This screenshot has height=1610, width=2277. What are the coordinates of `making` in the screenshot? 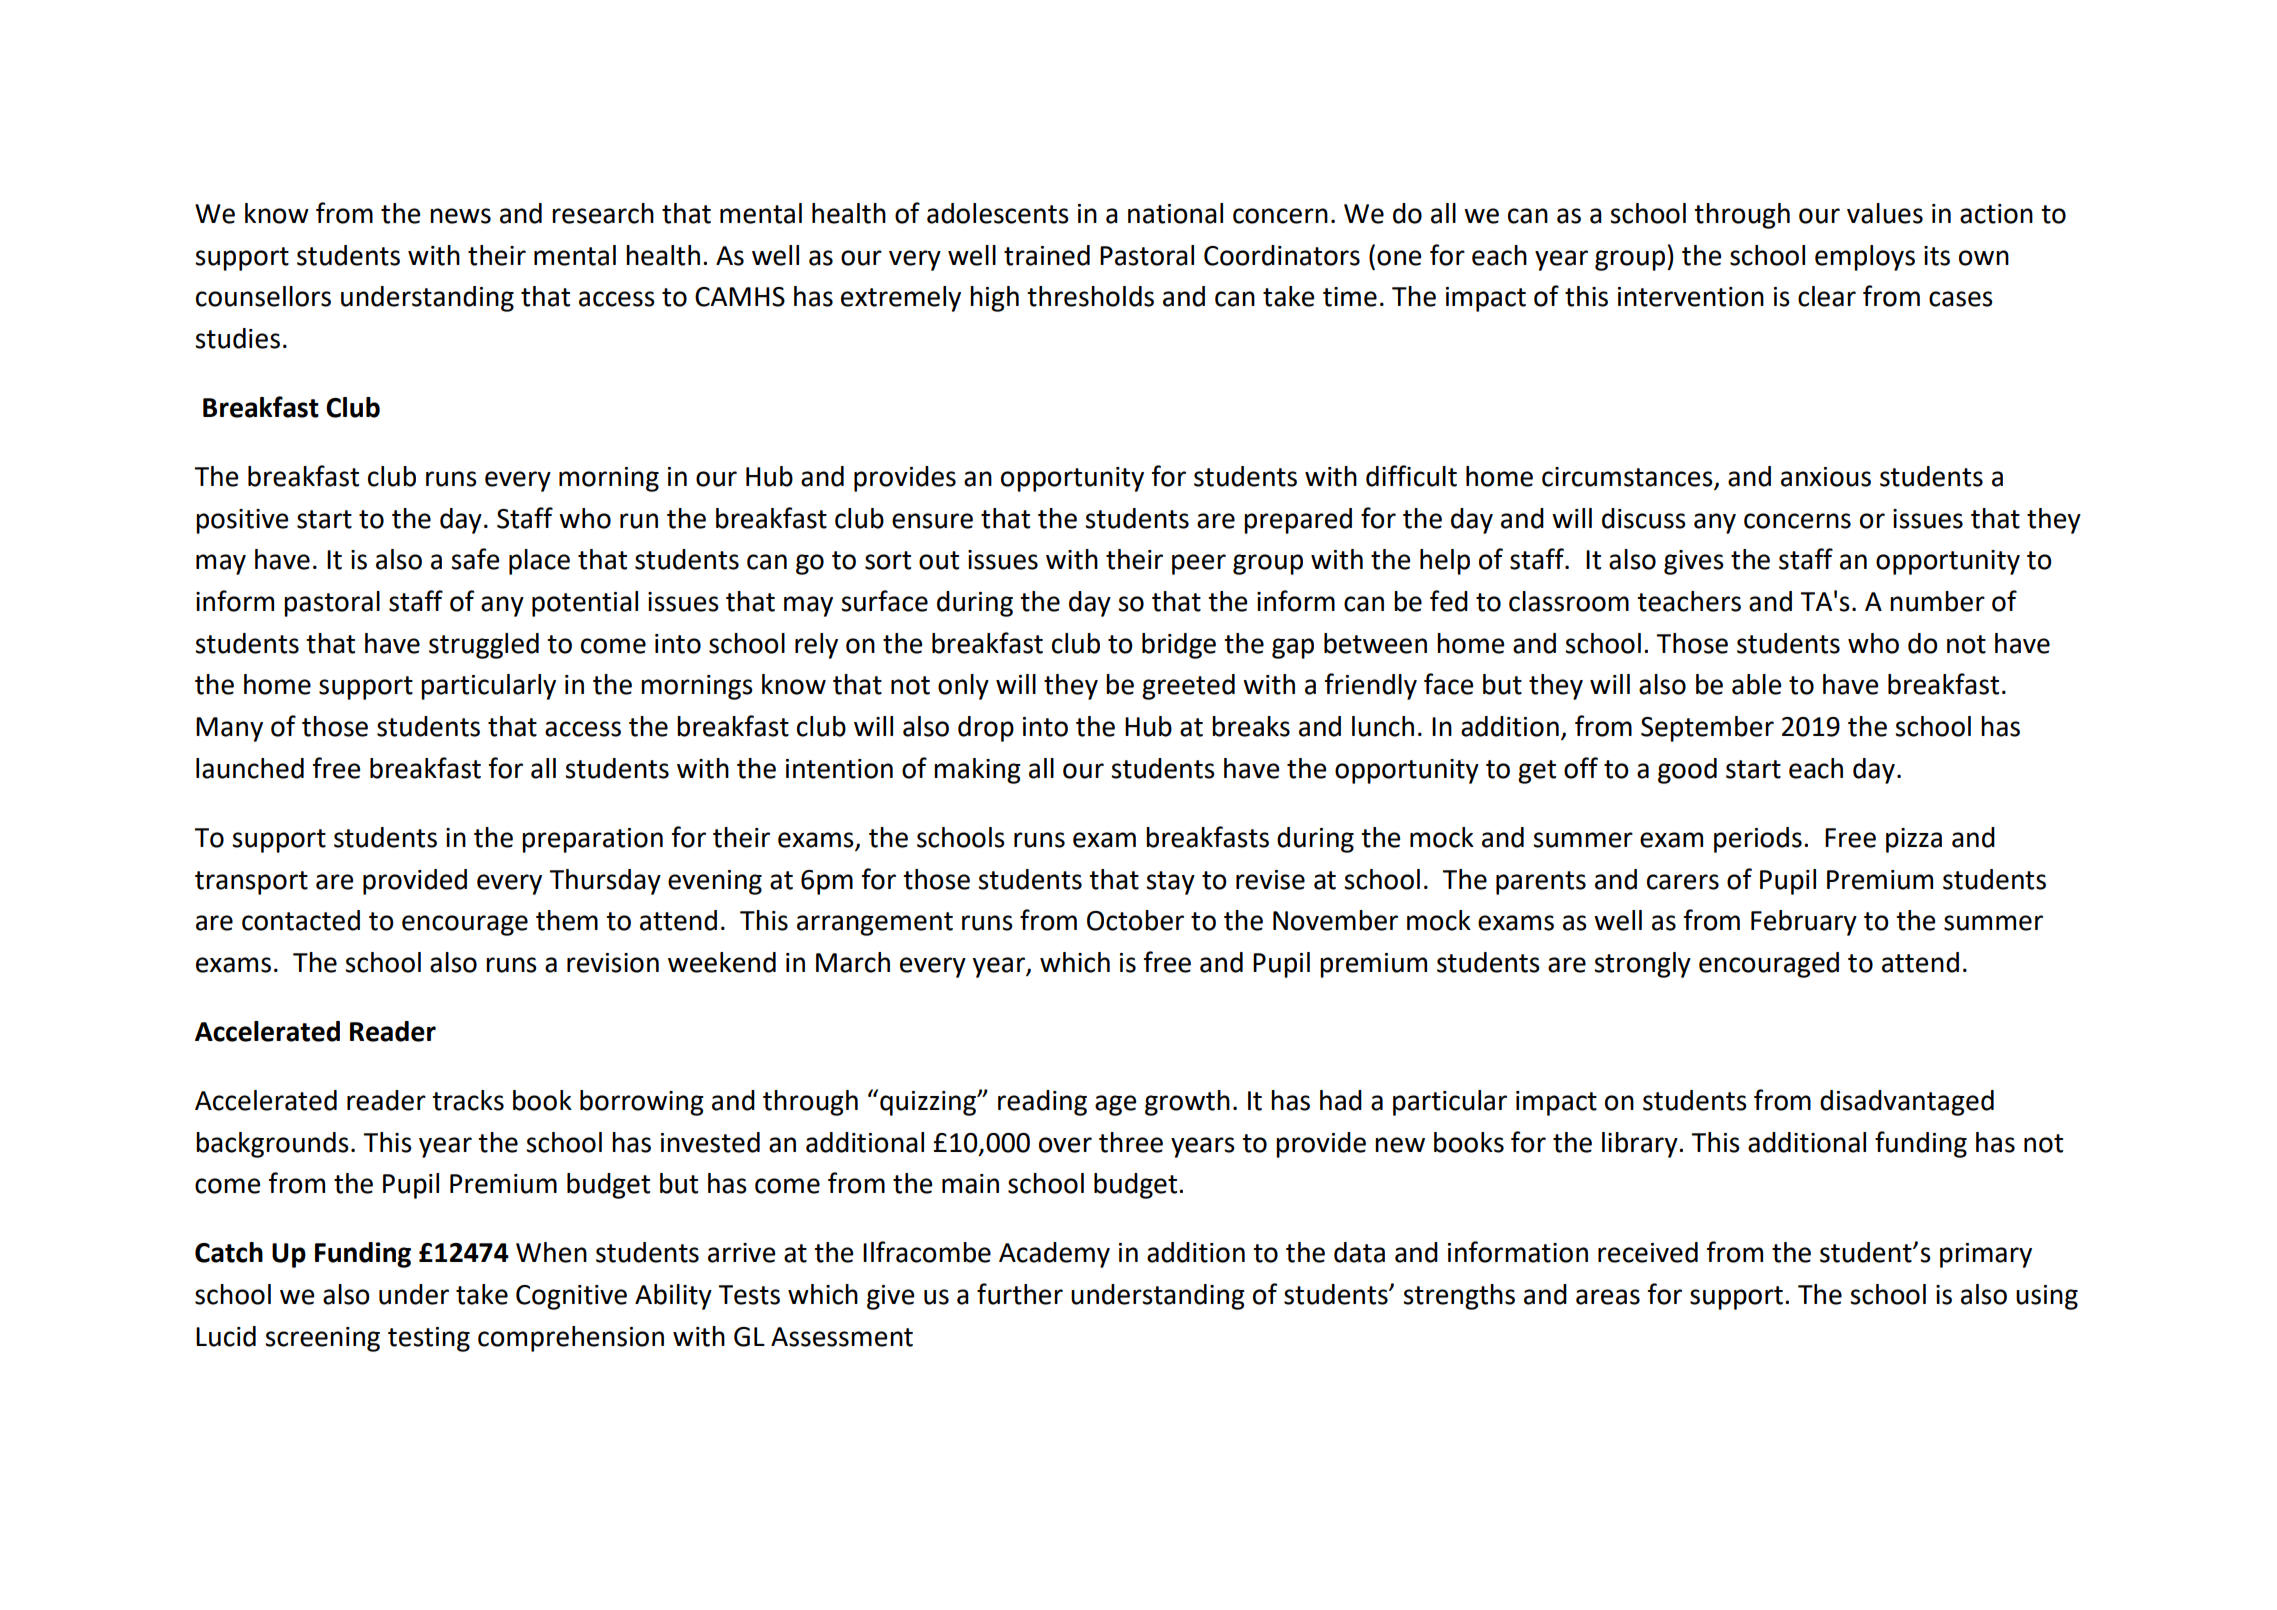 It's located at (977, 771).
